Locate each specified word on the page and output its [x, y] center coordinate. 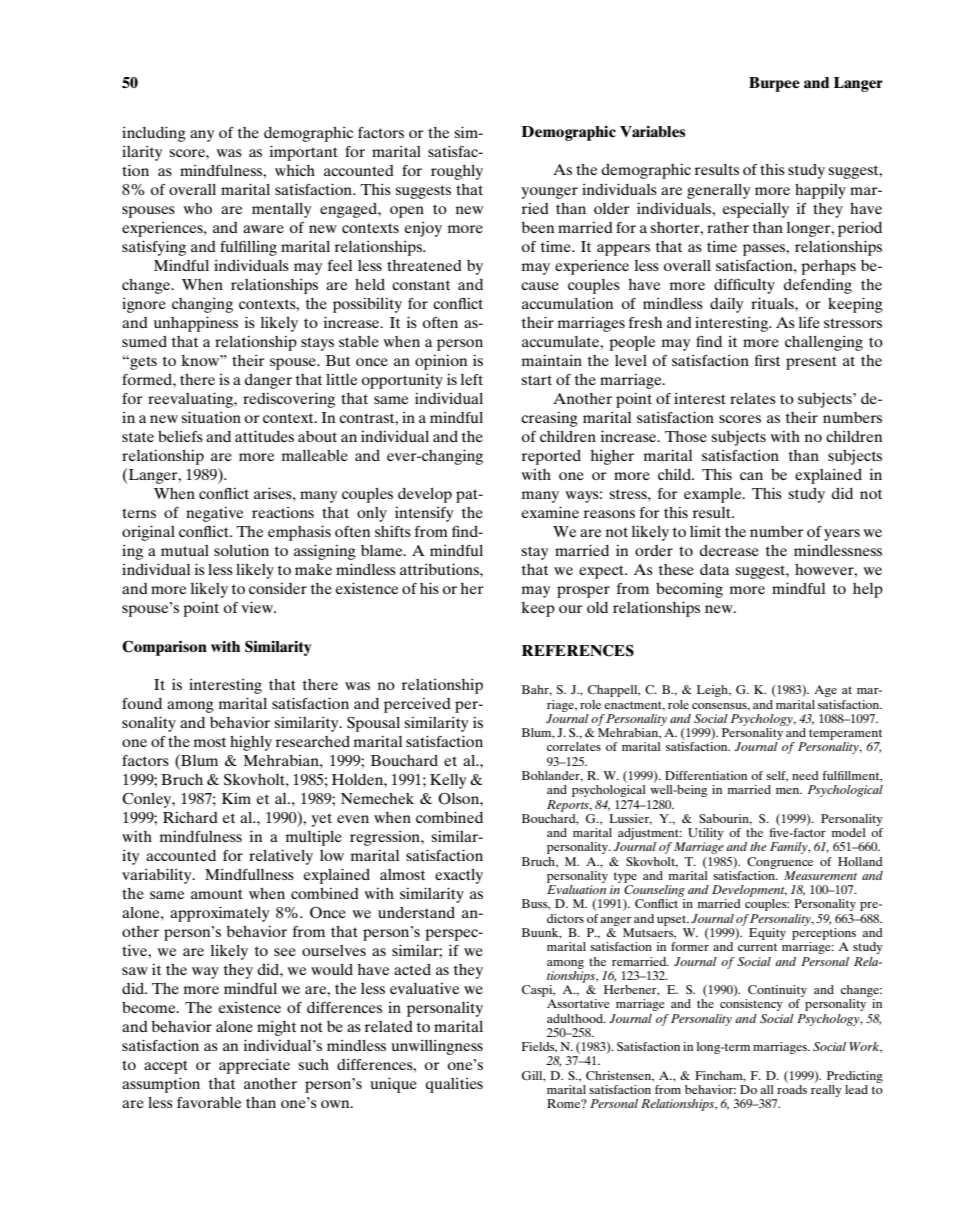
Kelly [448, 781]
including [154, 134]
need [805, 775]
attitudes [264, 436]
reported [551, 457]
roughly [457, 172]
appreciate [254, 1066]
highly [251, 743]
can [751, 476]
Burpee [774, 84]
